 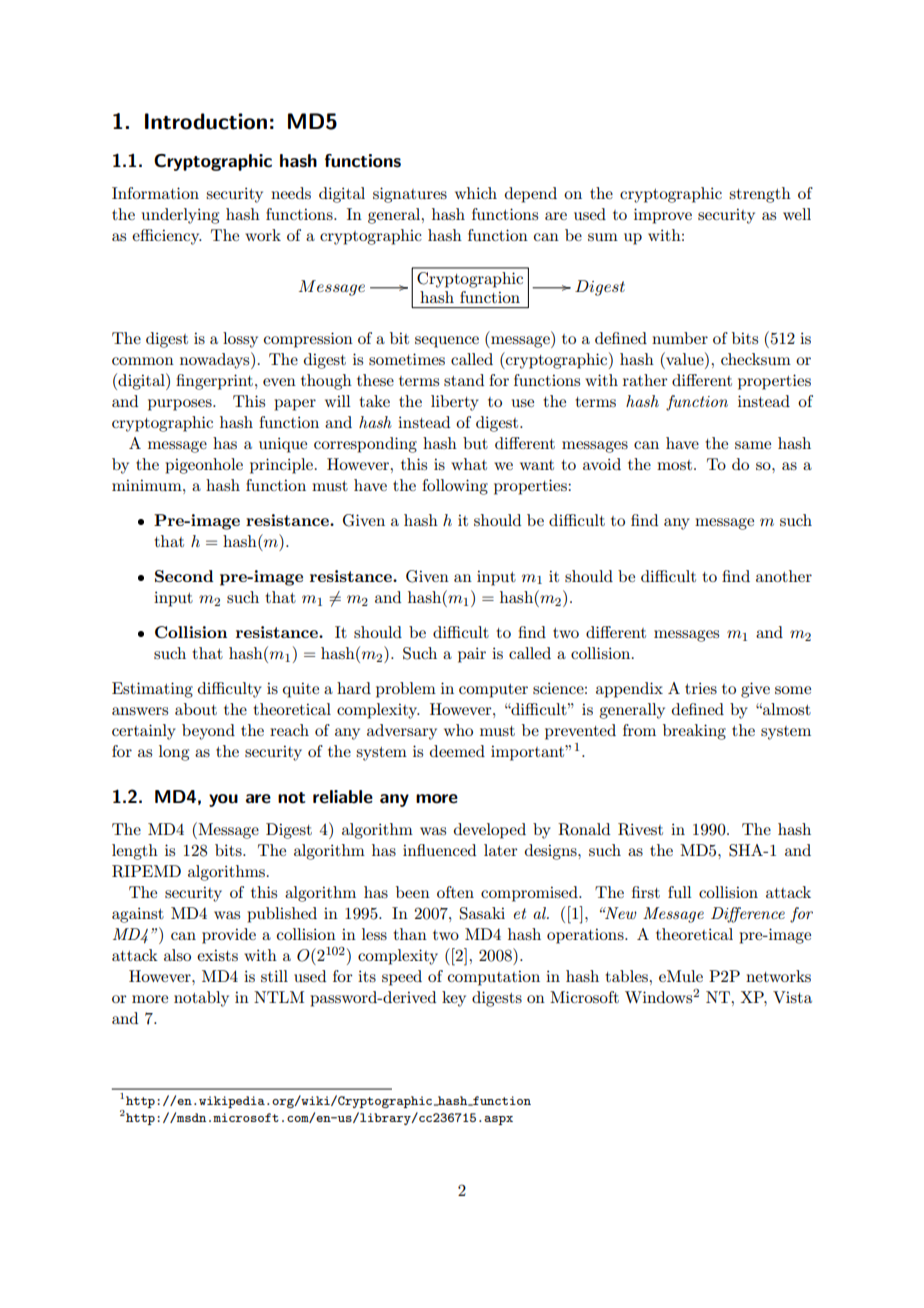 What do you see at coordinates (701, 688) in the page?
I see `tries` at bounding box center [701, 688].
